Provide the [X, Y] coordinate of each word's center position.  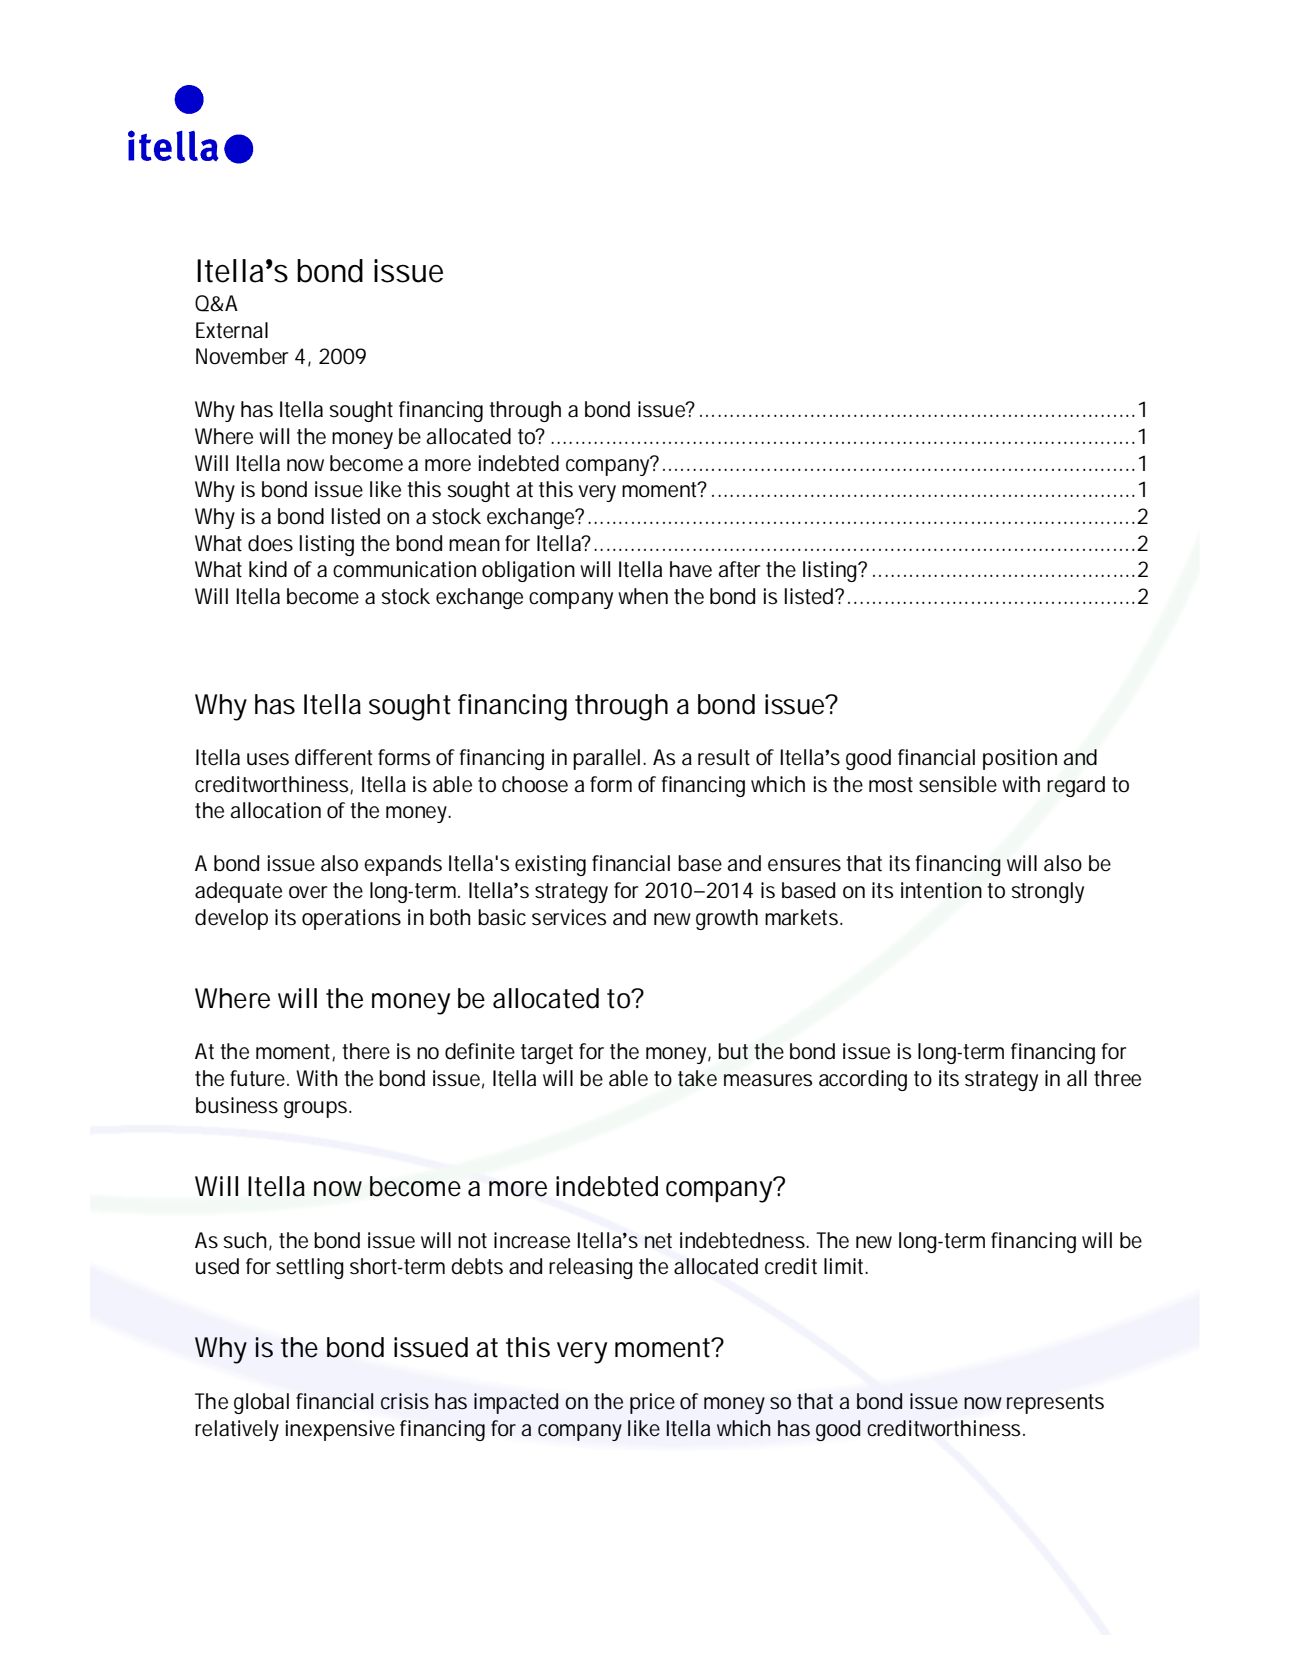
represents [1055, 1404]
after [739, 569]
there [366, 1051]
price [652, 1403]
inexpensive [340, 1430]
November [242, 356]
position [1020, 759]
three [1117, 1078]
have [691, 569]
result [724, 757]
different [333, 757]
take [697, 1078]
